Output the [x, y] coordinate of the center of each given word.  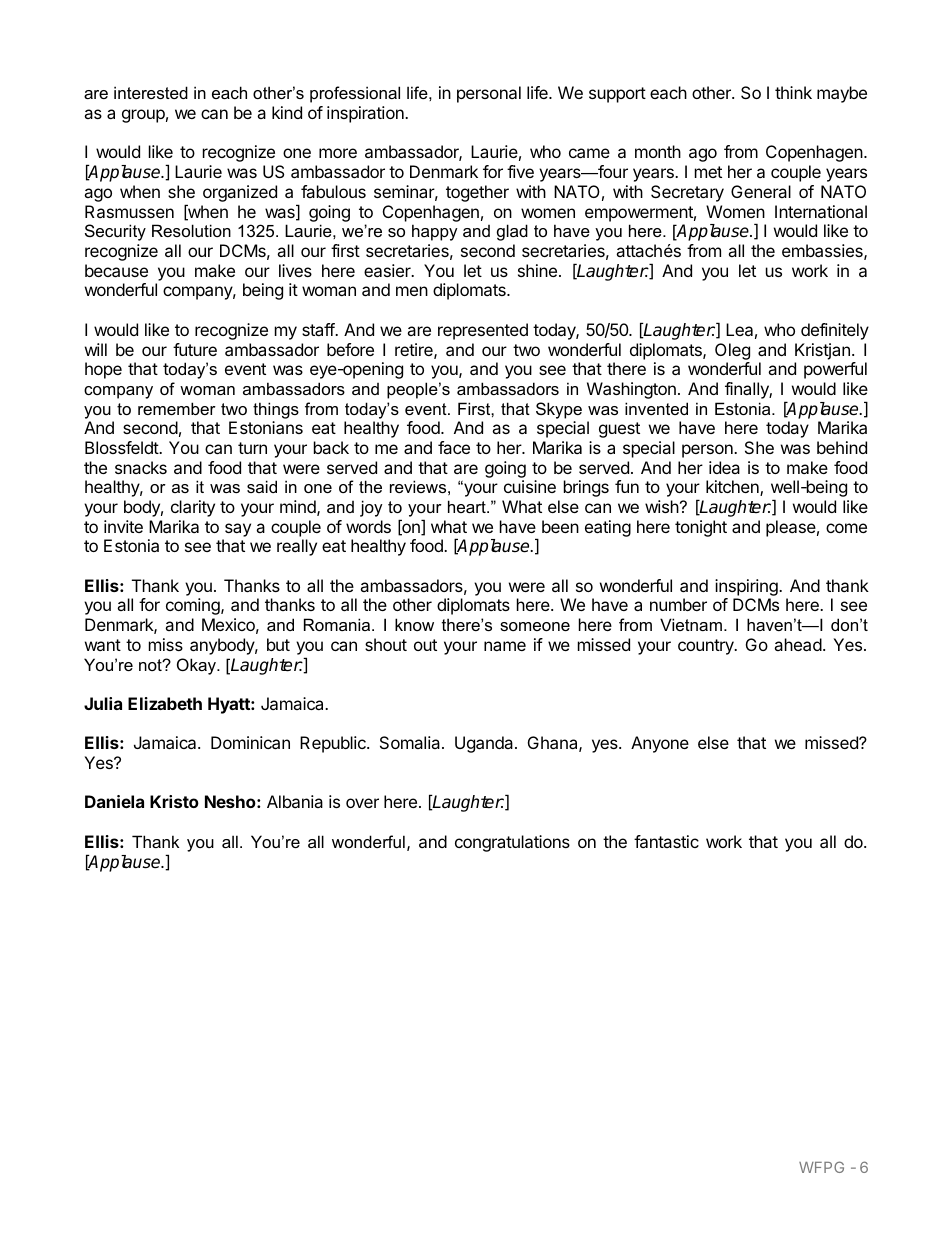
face [454, 447]
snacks [141, 467]
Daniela [114, 801]
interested [151, 92]
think [793, 92]
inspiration [366, 114]
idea [724, 467]
